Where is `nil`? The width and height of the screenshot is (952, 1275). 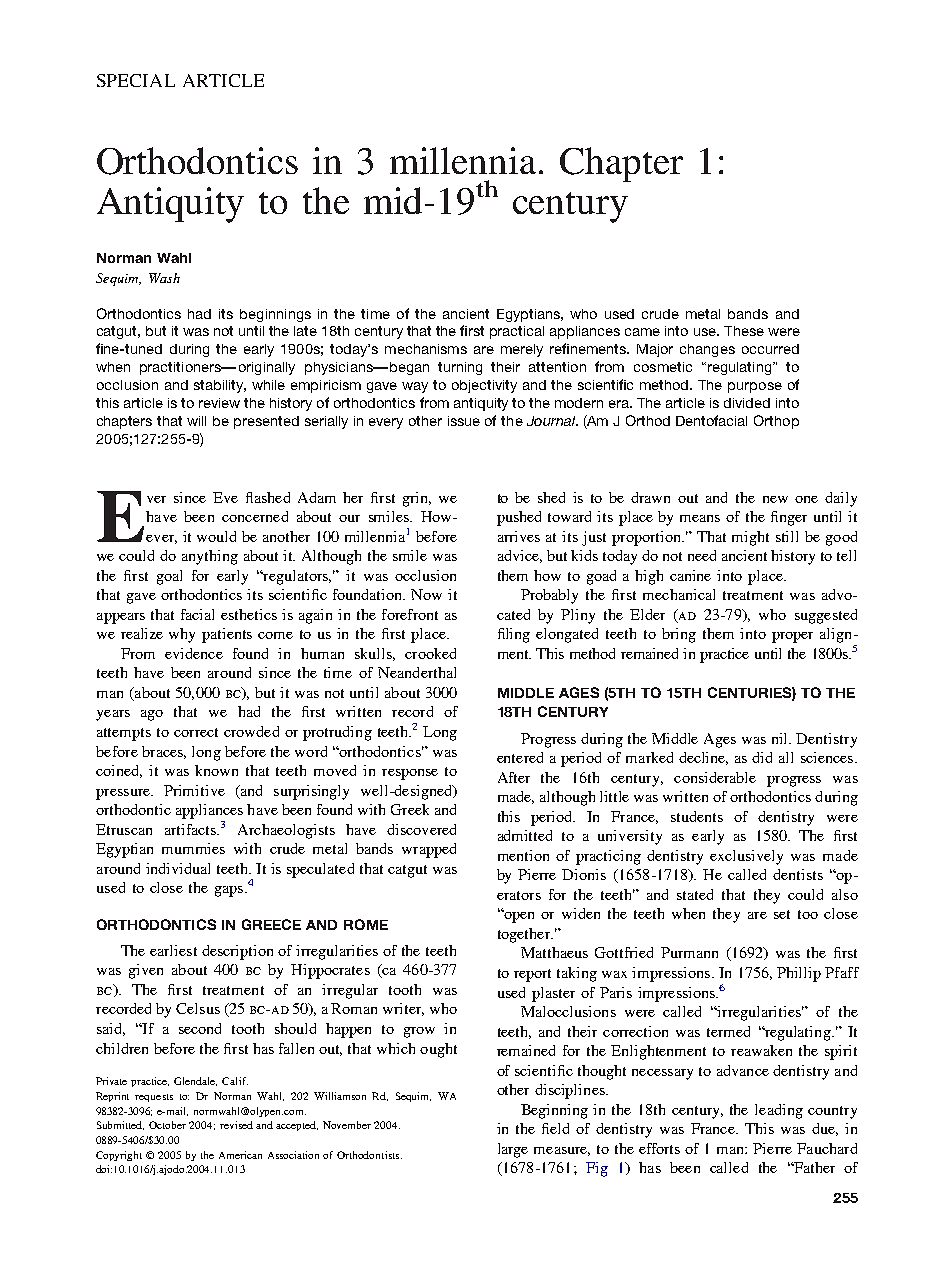 nil is located at coordinates (781, 738).
